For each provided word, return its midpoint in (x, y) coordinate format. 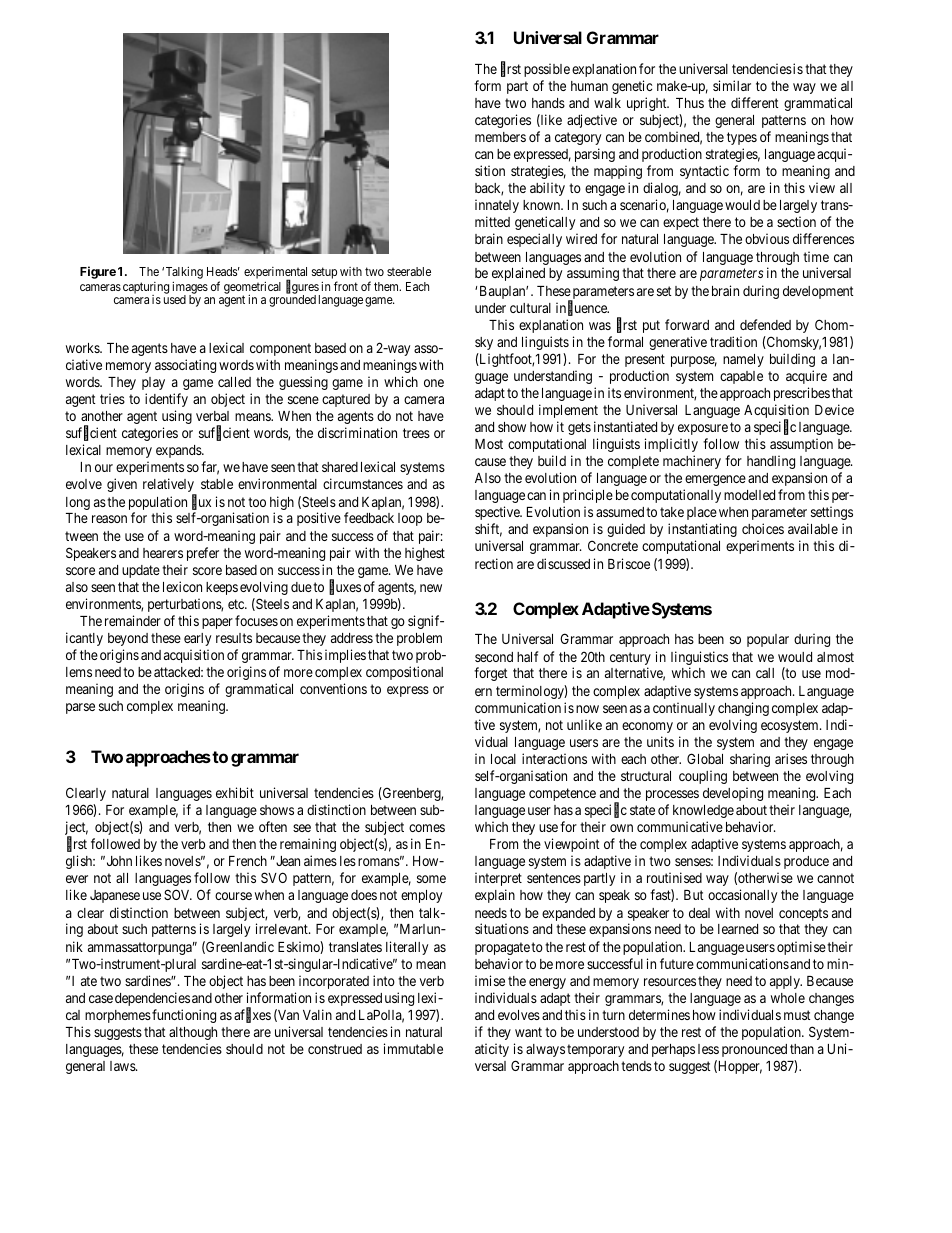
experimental (275, 274)
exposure (703, 429)
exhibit (235, 792)
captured (346, 400)
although (193, 1033)
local (503, 759)
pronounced (754, 1050)
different (755, 102)
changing (743, 709)
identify (166, 400)
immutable (413, 1048)
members (500, 137)
